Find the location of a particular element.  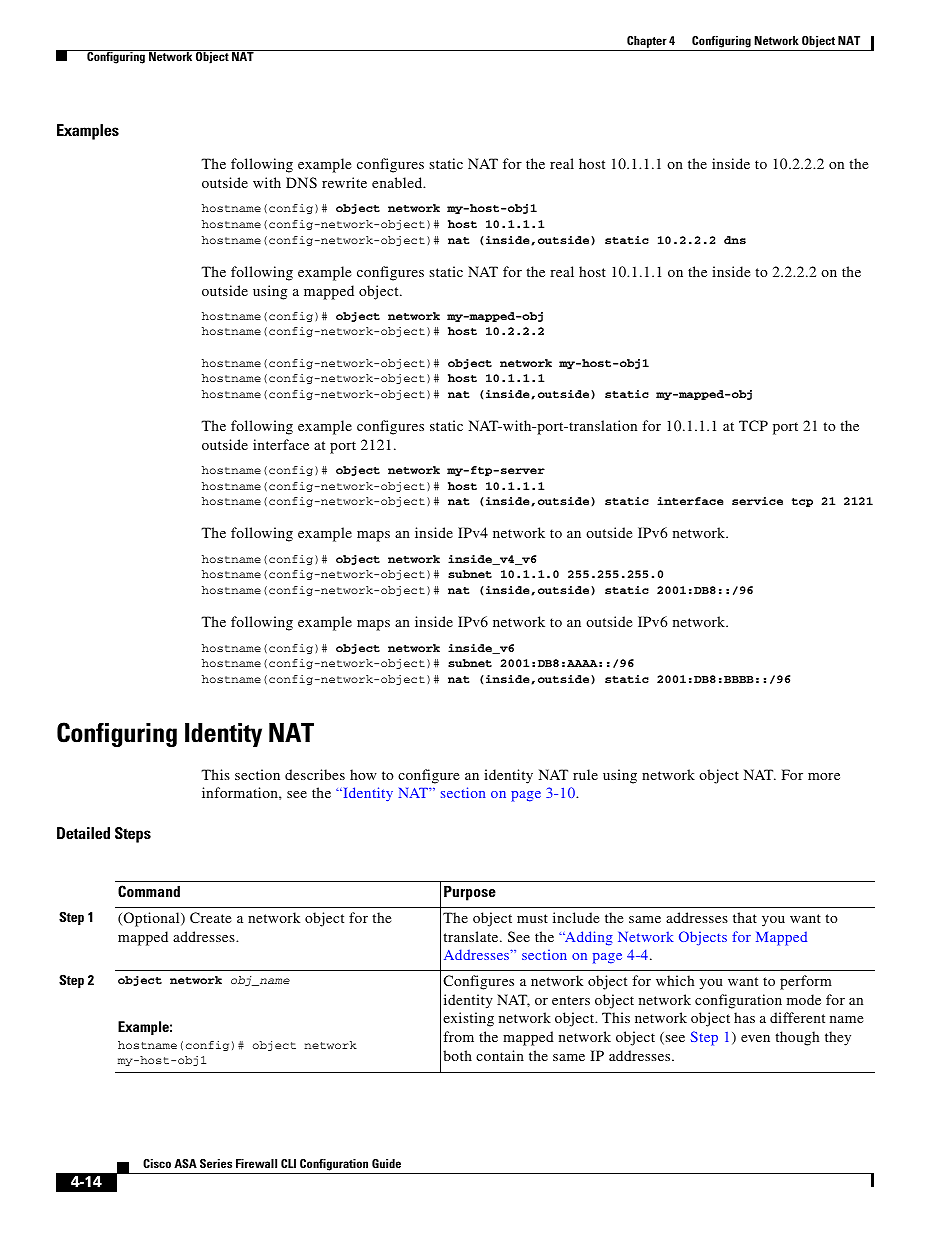

describes is located at coordinates (315, 774).
